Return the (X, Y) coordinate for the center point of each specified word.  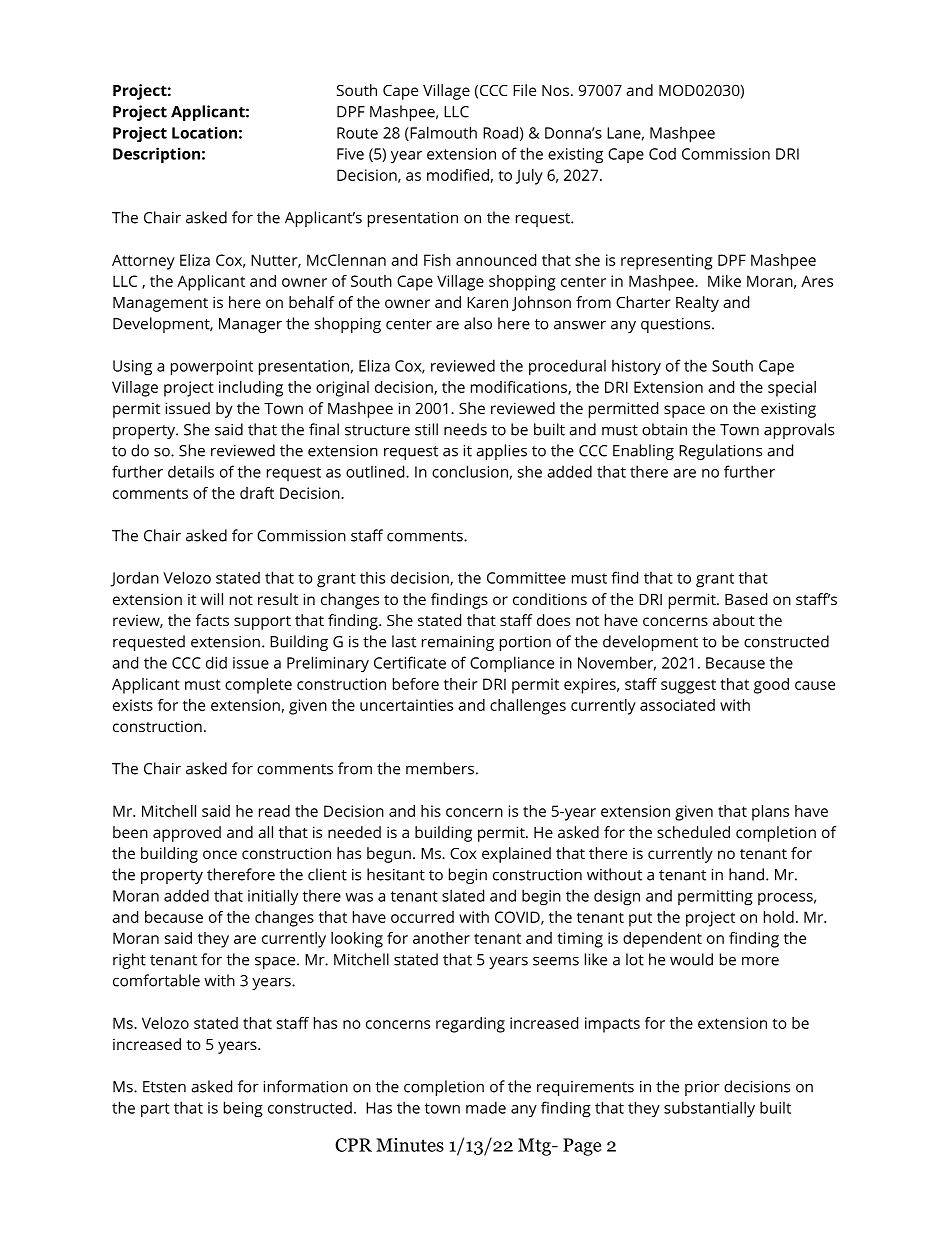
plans (770, 813)
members (440, 768)
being (243, 1109)
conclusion (470, 471)
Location (204, 132)
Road (500, 132)
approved (187, 834)
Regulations (720, 452)
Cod (662, 154)
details (191, 471)
